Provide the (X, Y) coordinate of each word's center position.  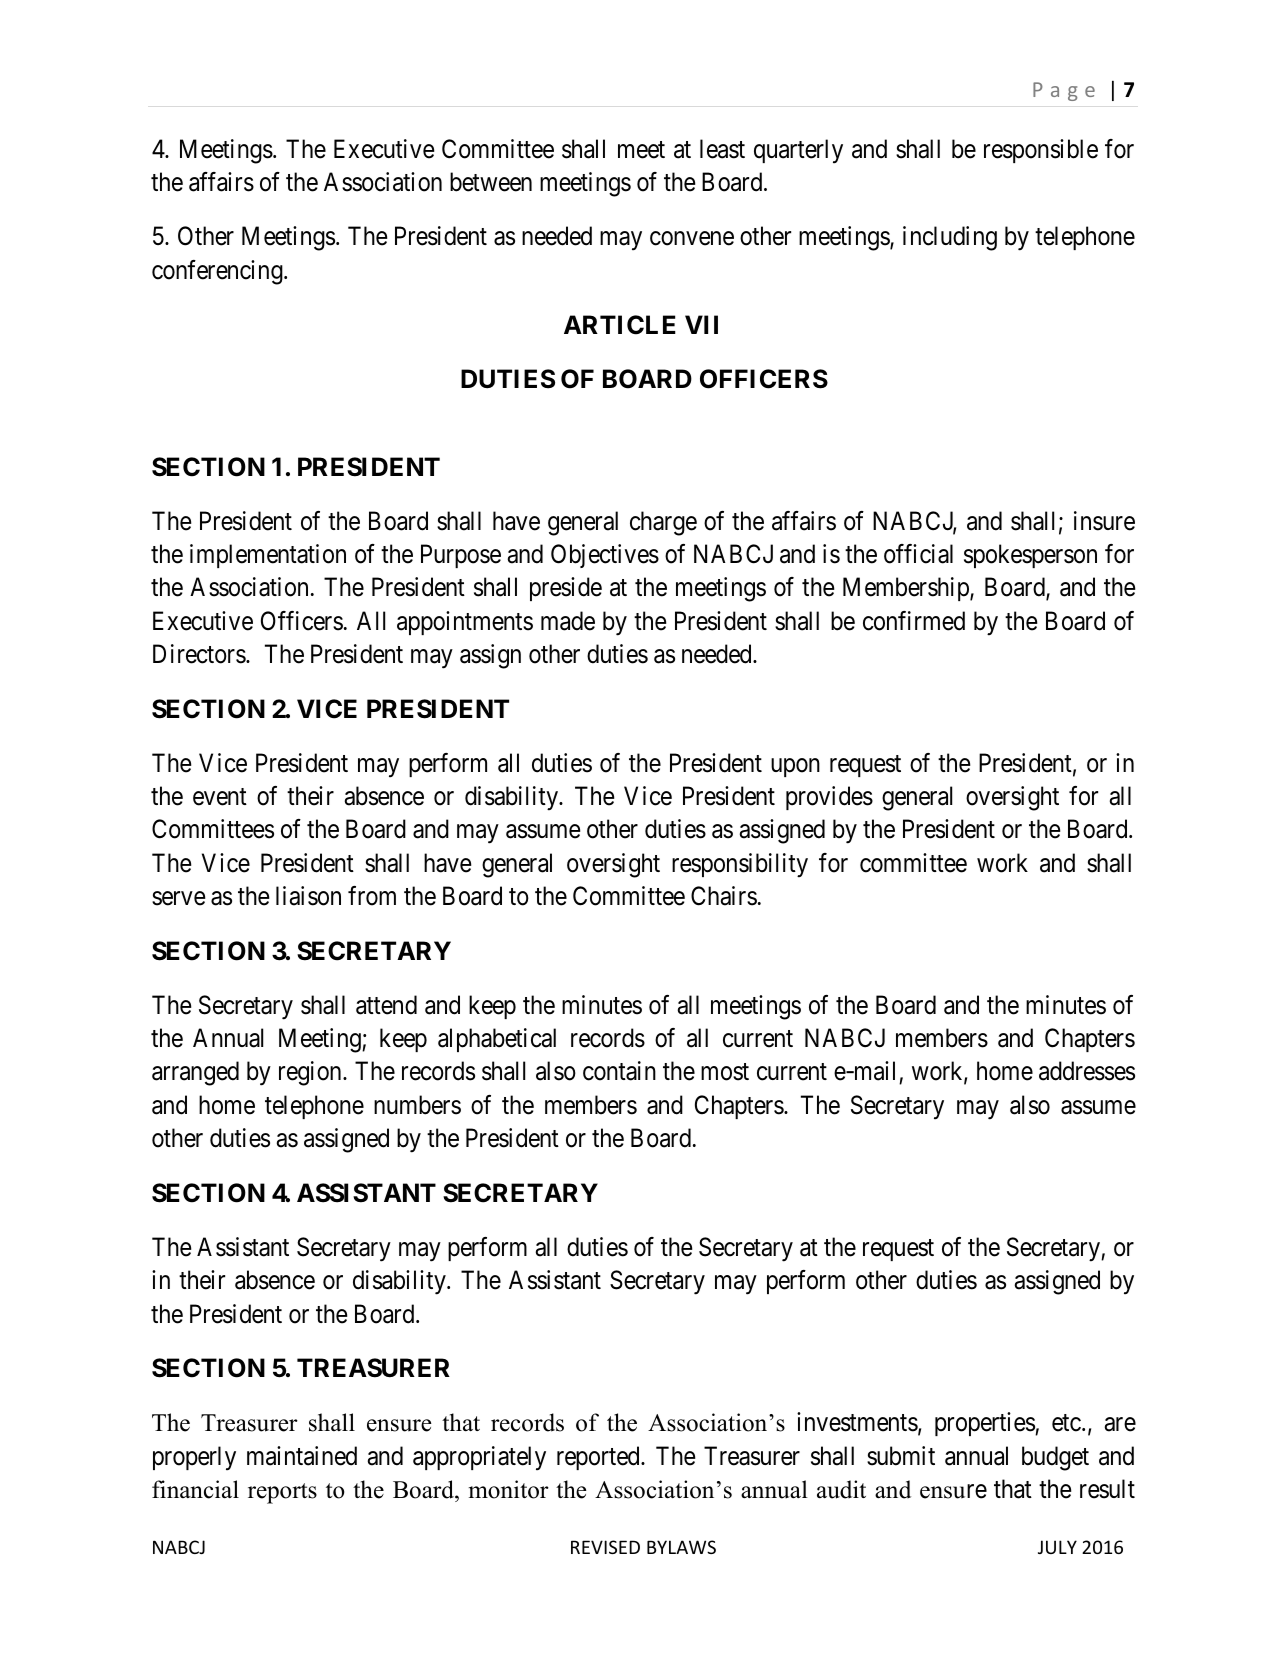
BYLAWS (681, 1547)
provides (829, 798)
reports (282, 1493)
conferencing (218, 272)
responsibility (740, 865)
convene (692, 239)
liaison (308, 896)
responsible (1041, 151)
